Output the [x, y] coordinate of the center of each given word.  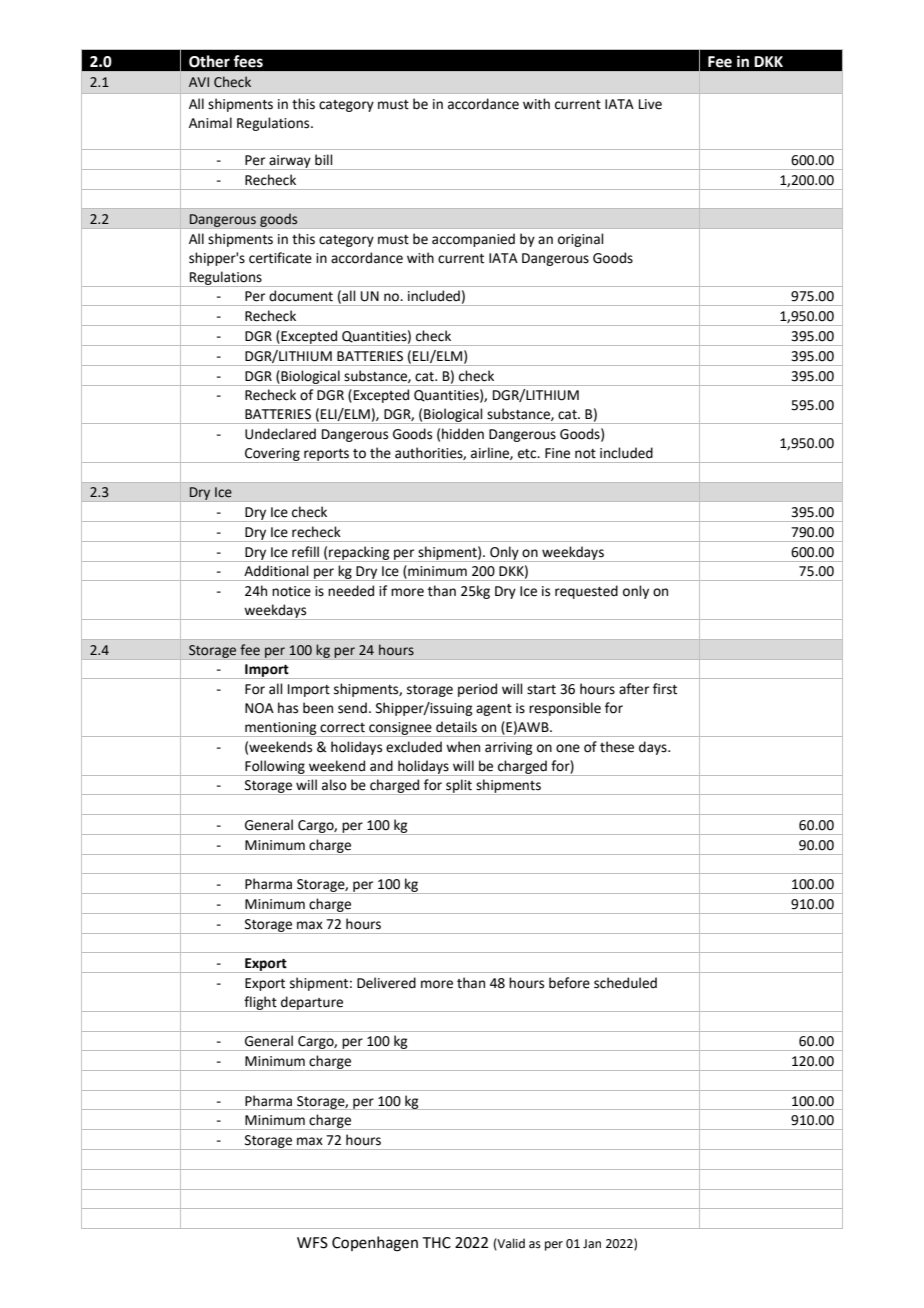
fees [248, 61]
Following [275, 768]
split [459, 787]
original [581, 240]
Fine [557, 453]
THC [437, 1243]
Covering [272, 455]
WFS [312, 1243]
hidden [463, 434]
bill [324, 160]
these [617, 747]
